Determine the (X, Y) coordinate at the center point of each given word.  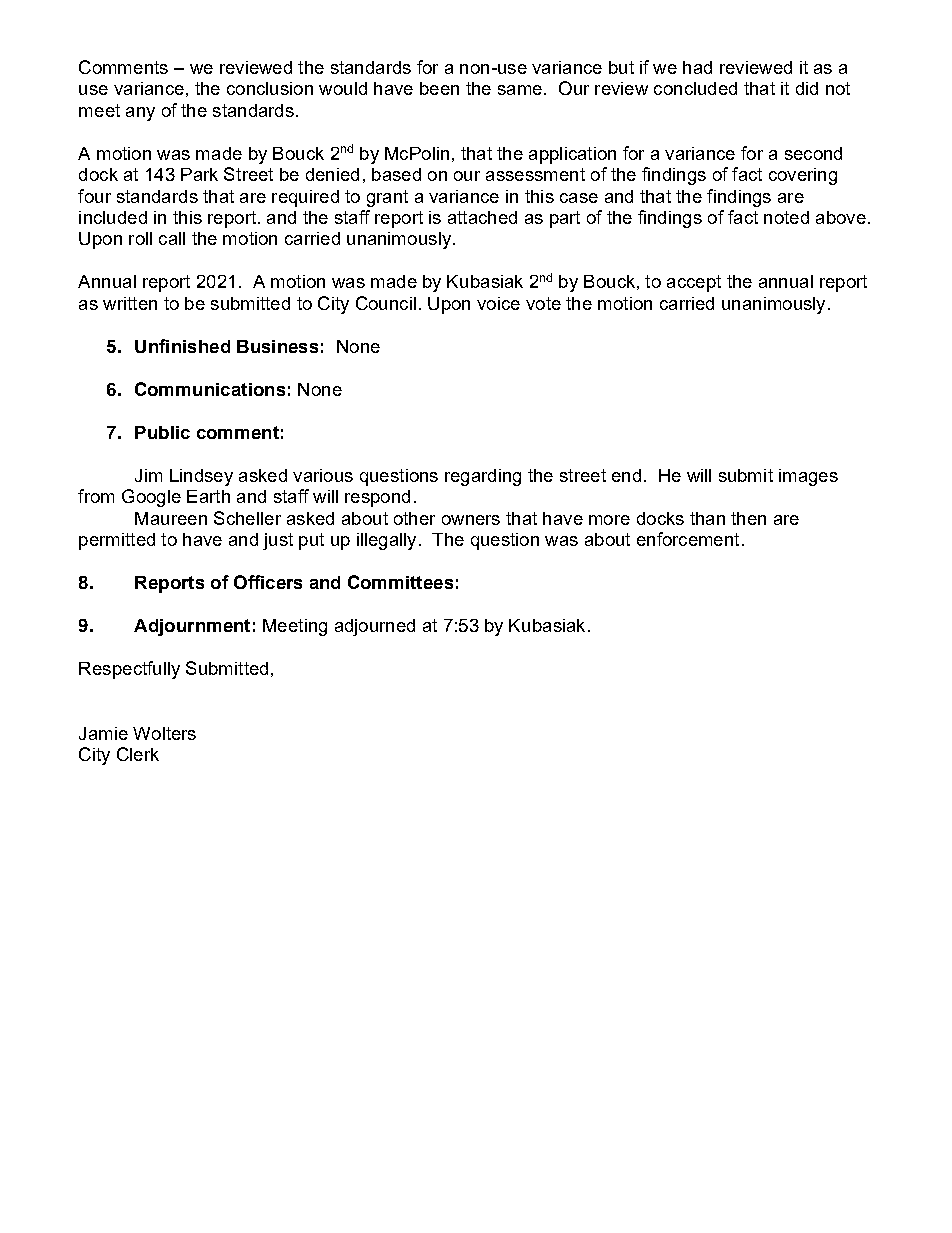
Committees (400, 582)
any (140, 114)
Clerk (138, 754)
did (807, 88)
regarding (483, 477)
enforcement (688, 539)
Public (162, 432)
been (439, 88)
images (808, 477)
